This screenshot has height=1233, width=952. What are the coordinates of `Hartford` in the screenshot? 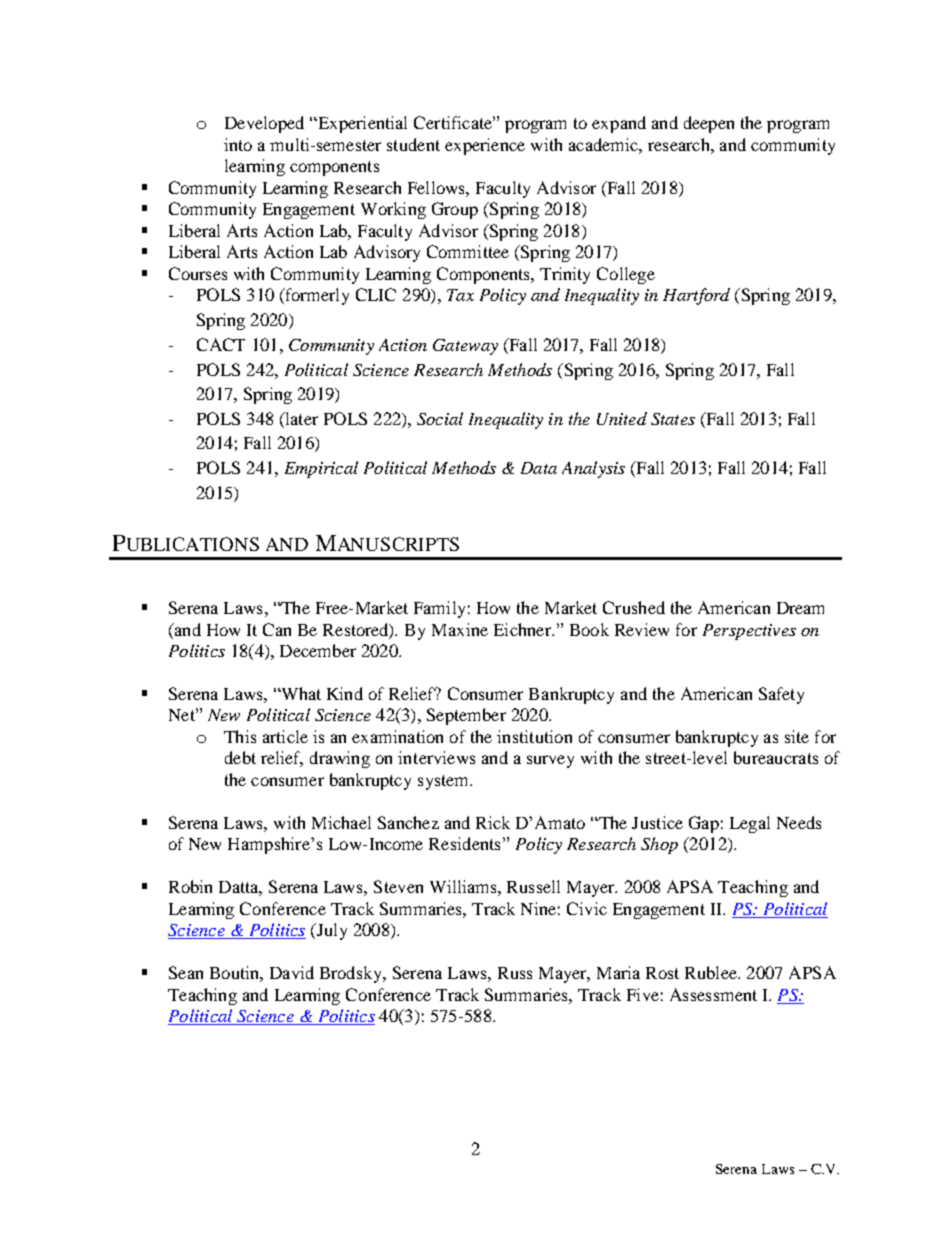 It's located at (696, 296).
